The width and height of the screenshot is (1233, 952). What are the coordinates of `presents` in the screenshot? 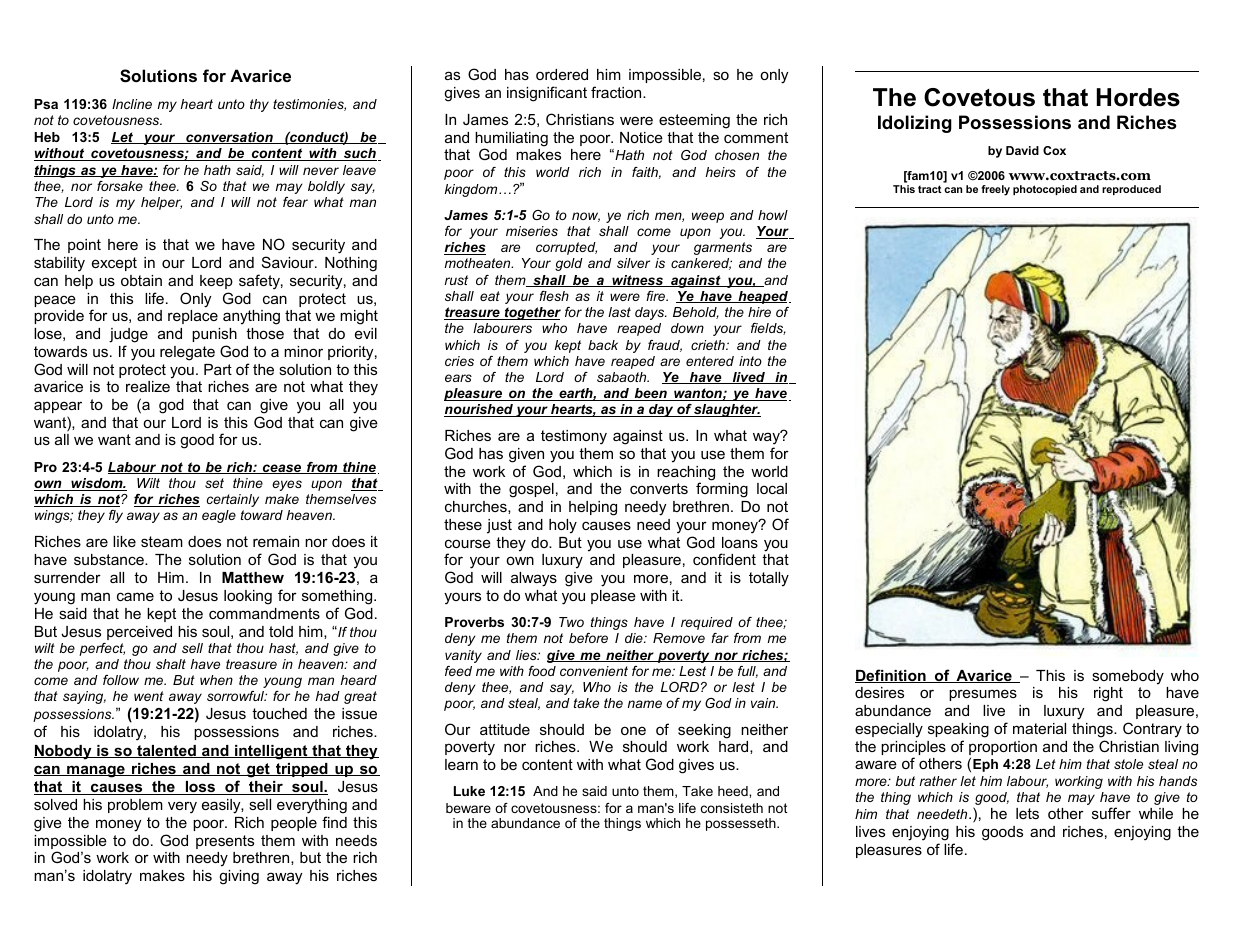 It's located at (225, 842).
